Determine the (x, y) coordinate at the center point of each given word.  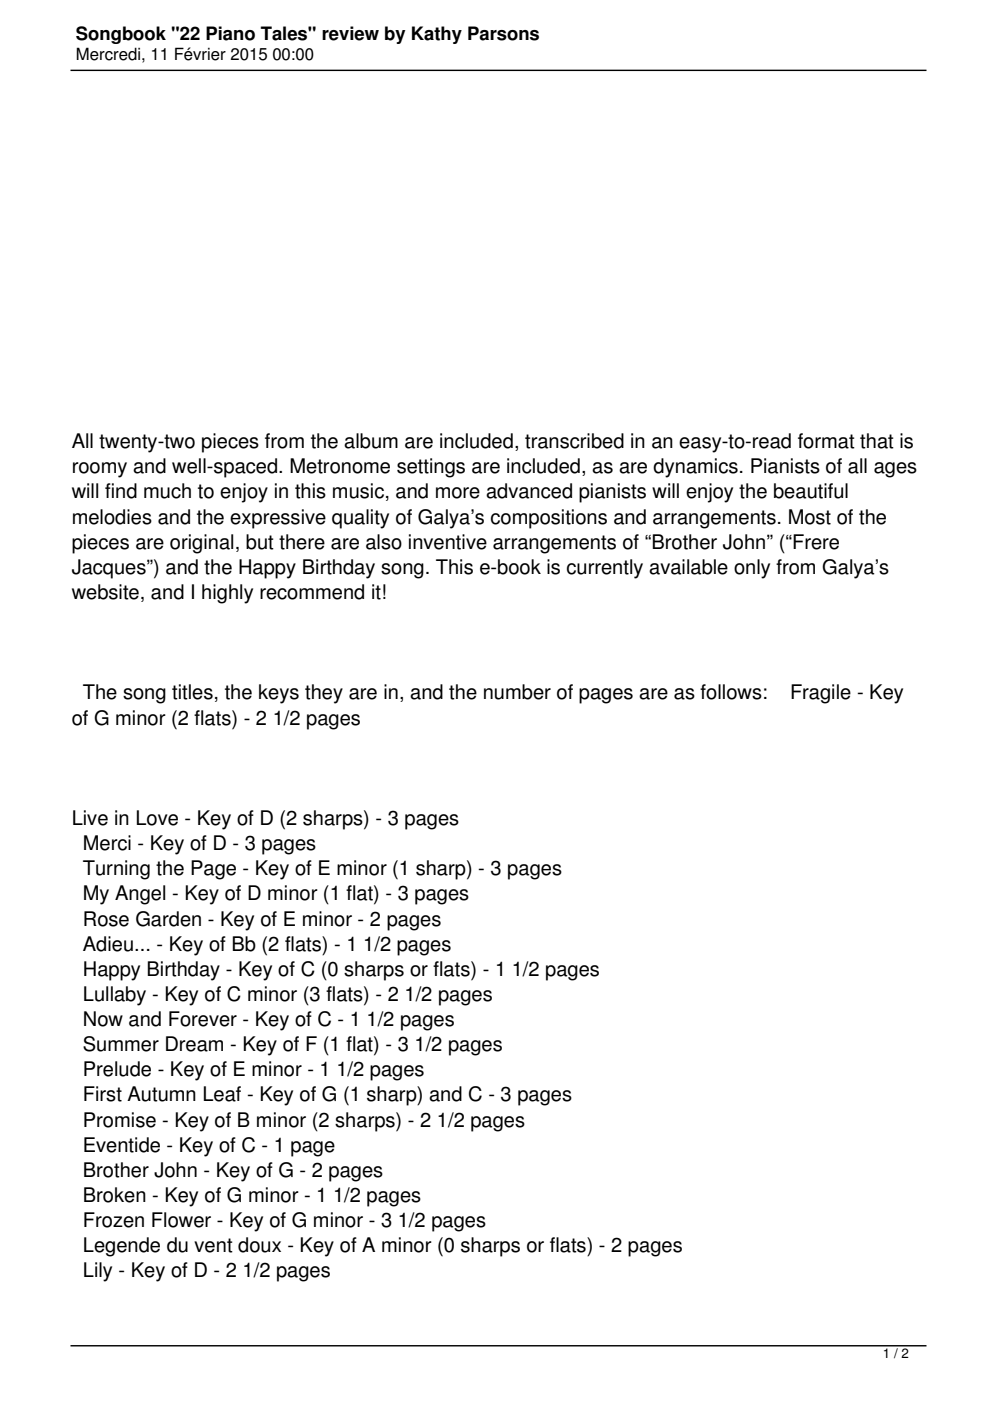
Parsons (503, 33)
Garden (168, 919)
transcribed (574, 441)
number (517, 692)
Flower (181, 1220)
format (826, 441)
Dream (194, 1044)
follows (731, 692)
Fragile (821, 694)
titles (192, 692)
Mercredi (108, 54)
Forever (203, 1019)
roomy (100, 470)
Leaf (222, 1094)
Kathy (437, 35)
